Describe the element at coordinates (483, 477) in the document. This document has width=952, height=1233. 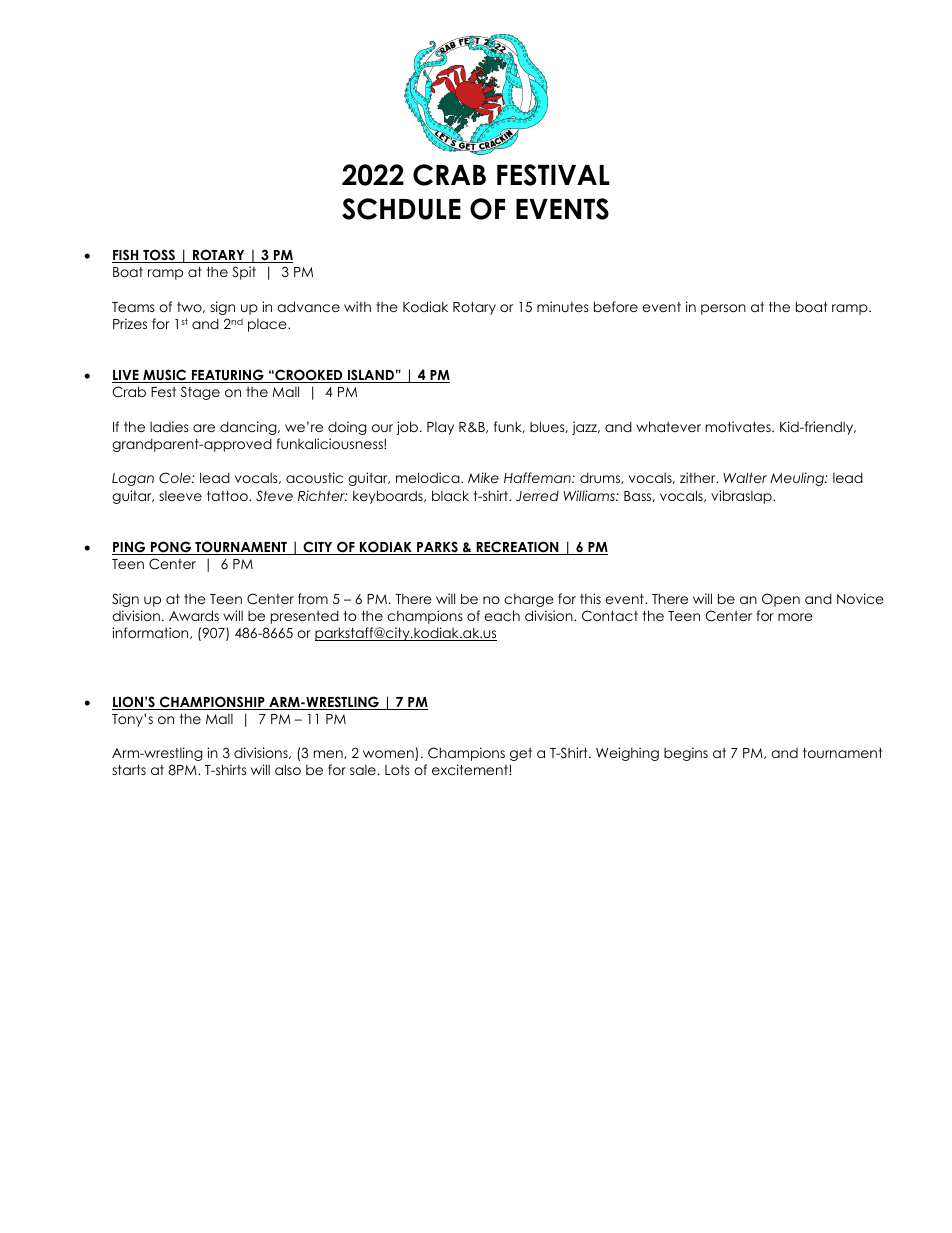
I see `Mike` at that location.
